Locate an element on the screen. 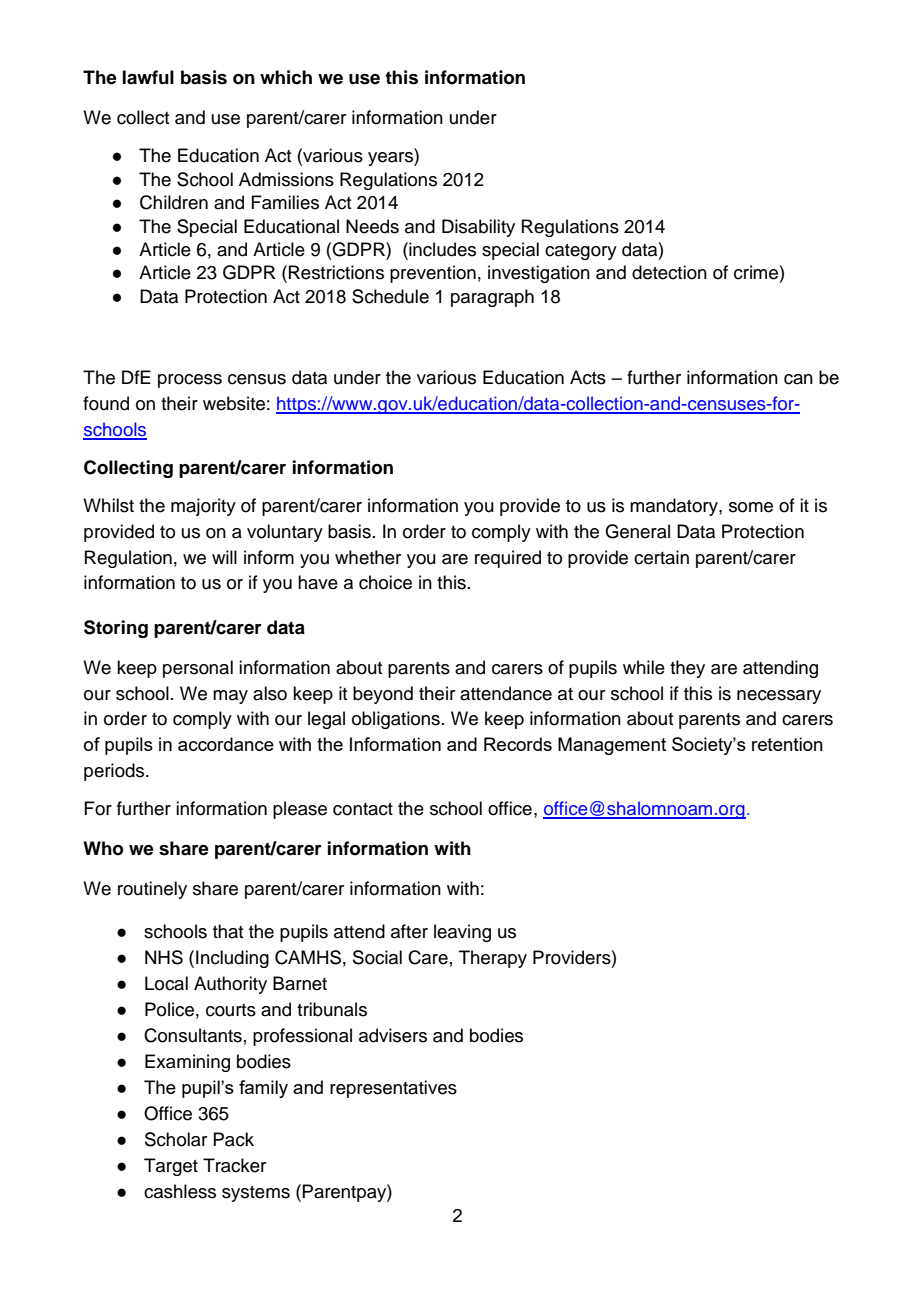  choice is located at coordinates (385, 582).
